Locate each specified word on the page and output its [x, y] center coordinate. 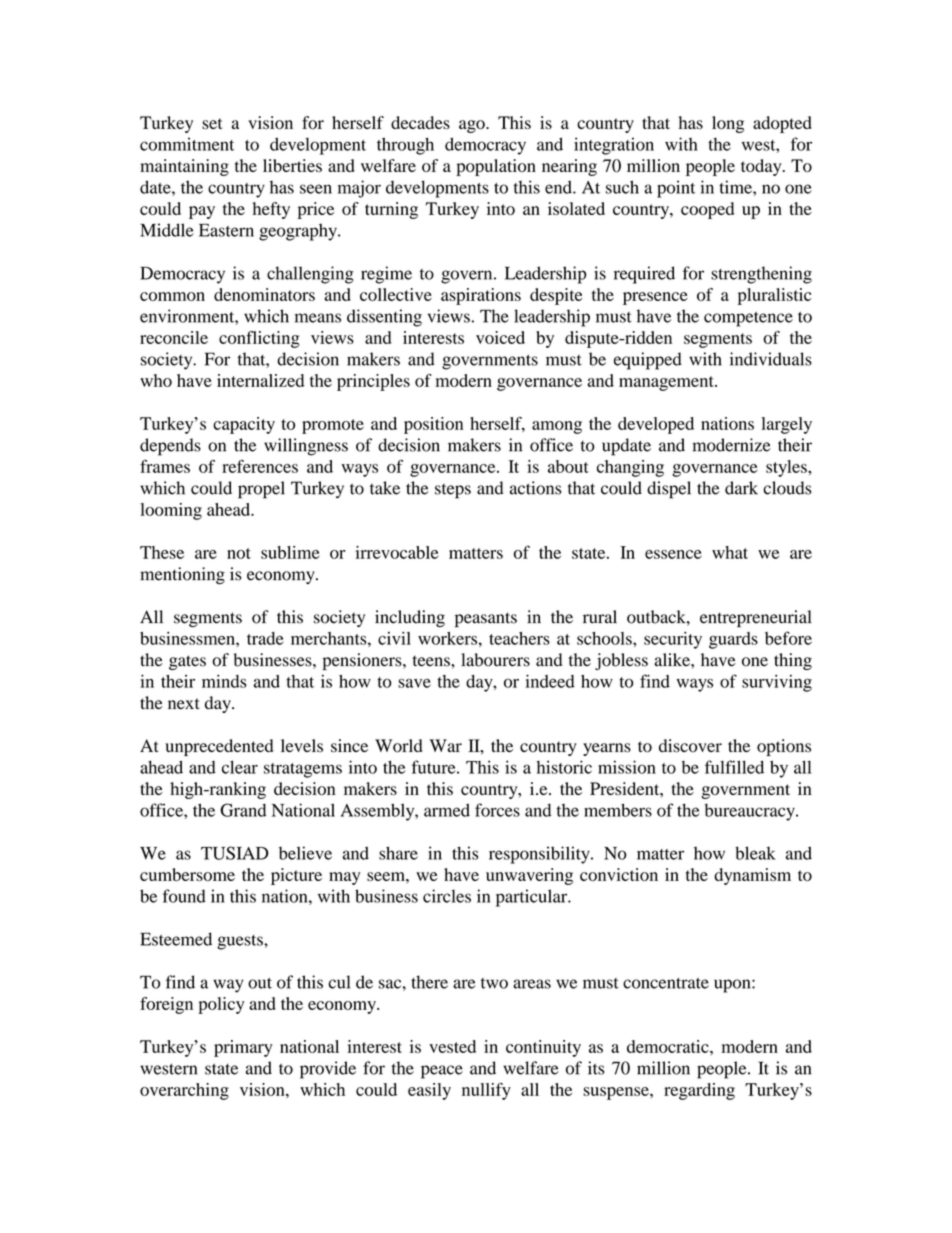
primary [243, 1048]
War [445, 745]
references [260, 466]
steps [453, 491]
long [728, 124]
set [212, 123]
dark [741, 488]
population [496, 167]
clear [240, 767]
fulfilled [734, 767]
